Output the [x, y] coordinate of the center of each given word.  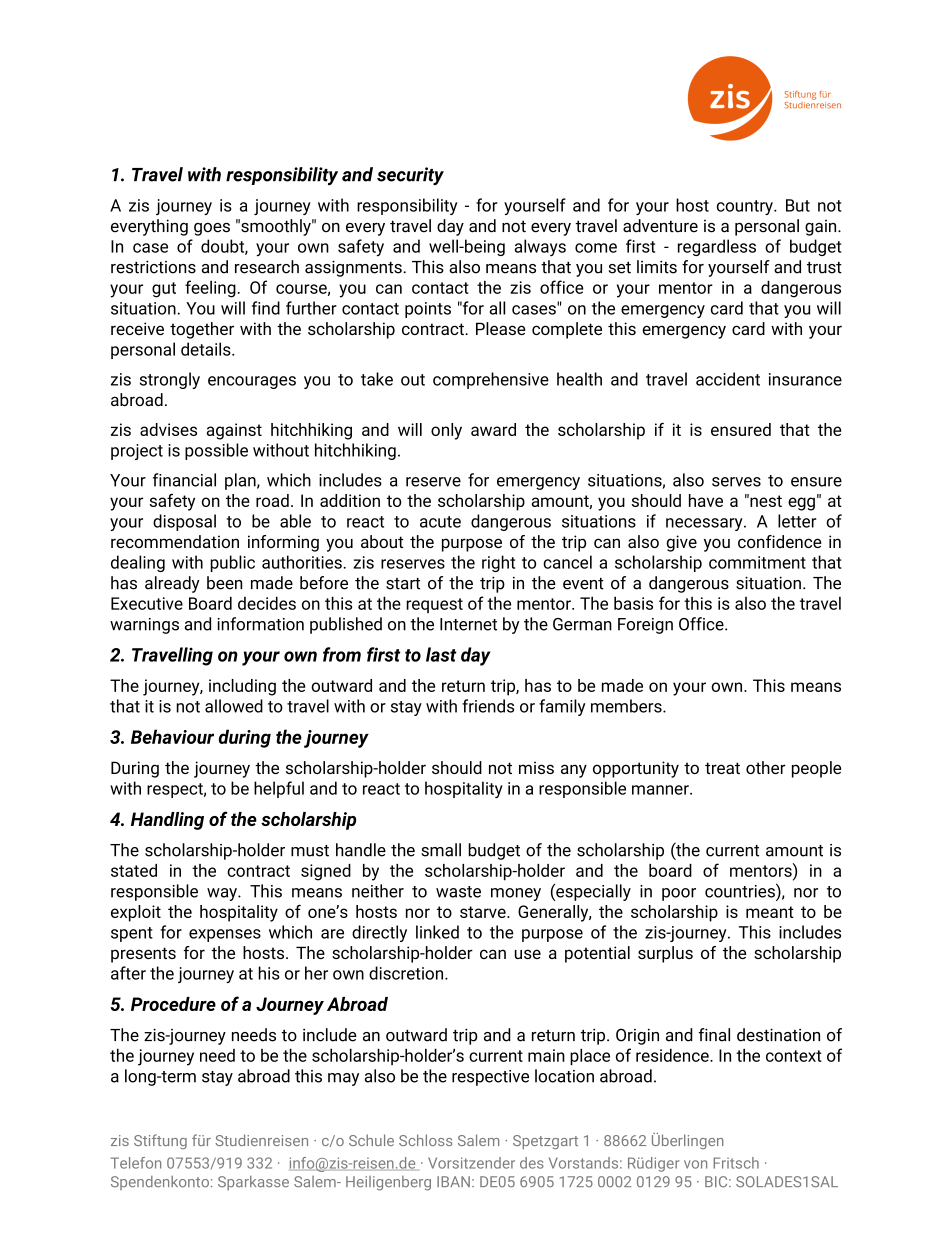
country [746, 207]
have [706, 500]
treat [722, 768]
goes [212, 229]
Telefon [136, 1163]
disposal [184, 522]
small [441, 850]
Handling [167, 821]
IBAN [453, 1181]
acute [440, 522]
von [695, 1164]
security [410, 176]
